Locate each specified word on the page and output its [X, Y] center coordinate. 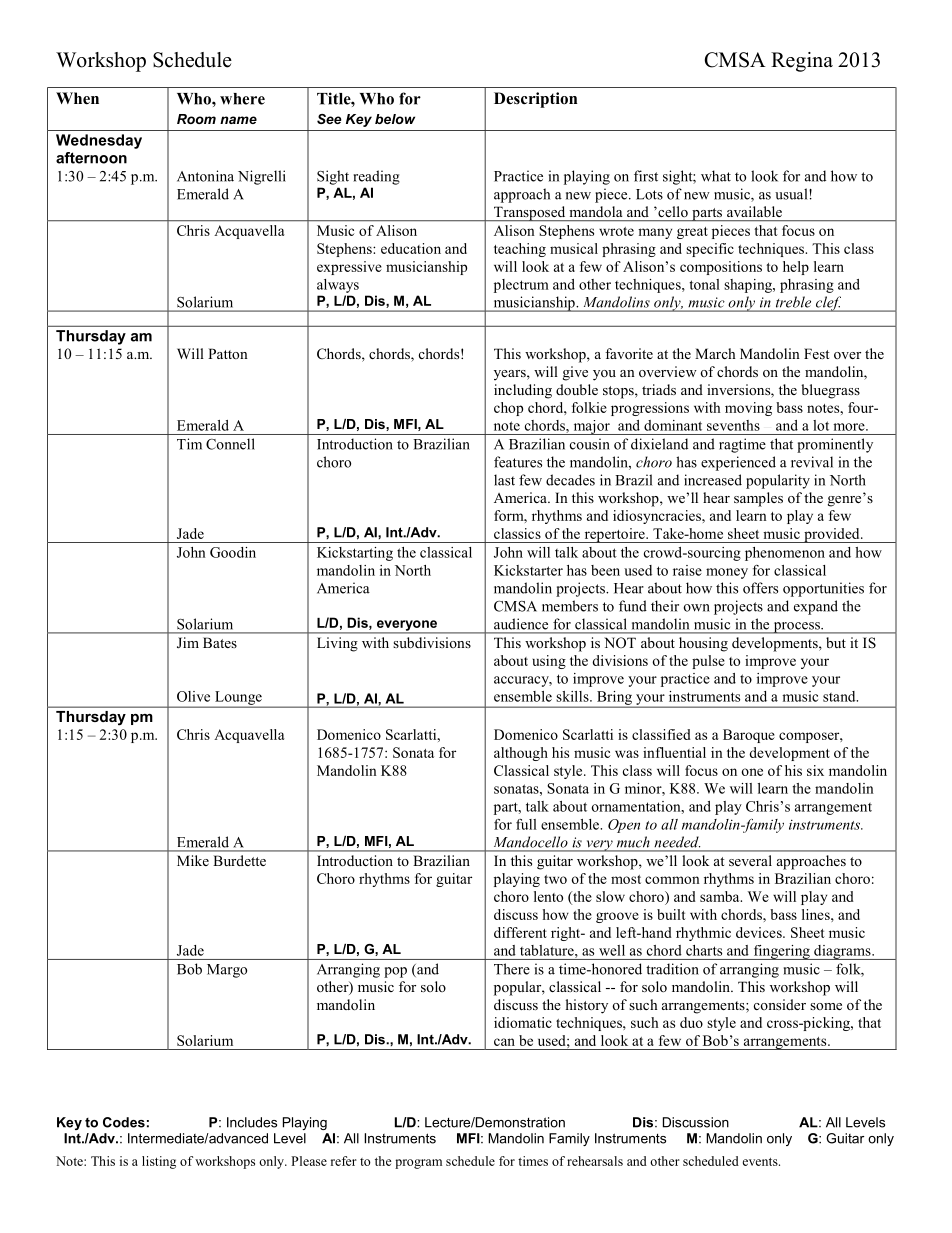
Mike [193, 860]
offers [760, 588]
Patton [228, 353]
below [395, 119]
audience [521, 624]
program [418, 1164]
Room [196, 119]
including [523, 391]
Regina [802, 62]
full [526, 824]
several [750, 860]
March [715, 353]
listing [159, 1162]
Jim [188, 643]
